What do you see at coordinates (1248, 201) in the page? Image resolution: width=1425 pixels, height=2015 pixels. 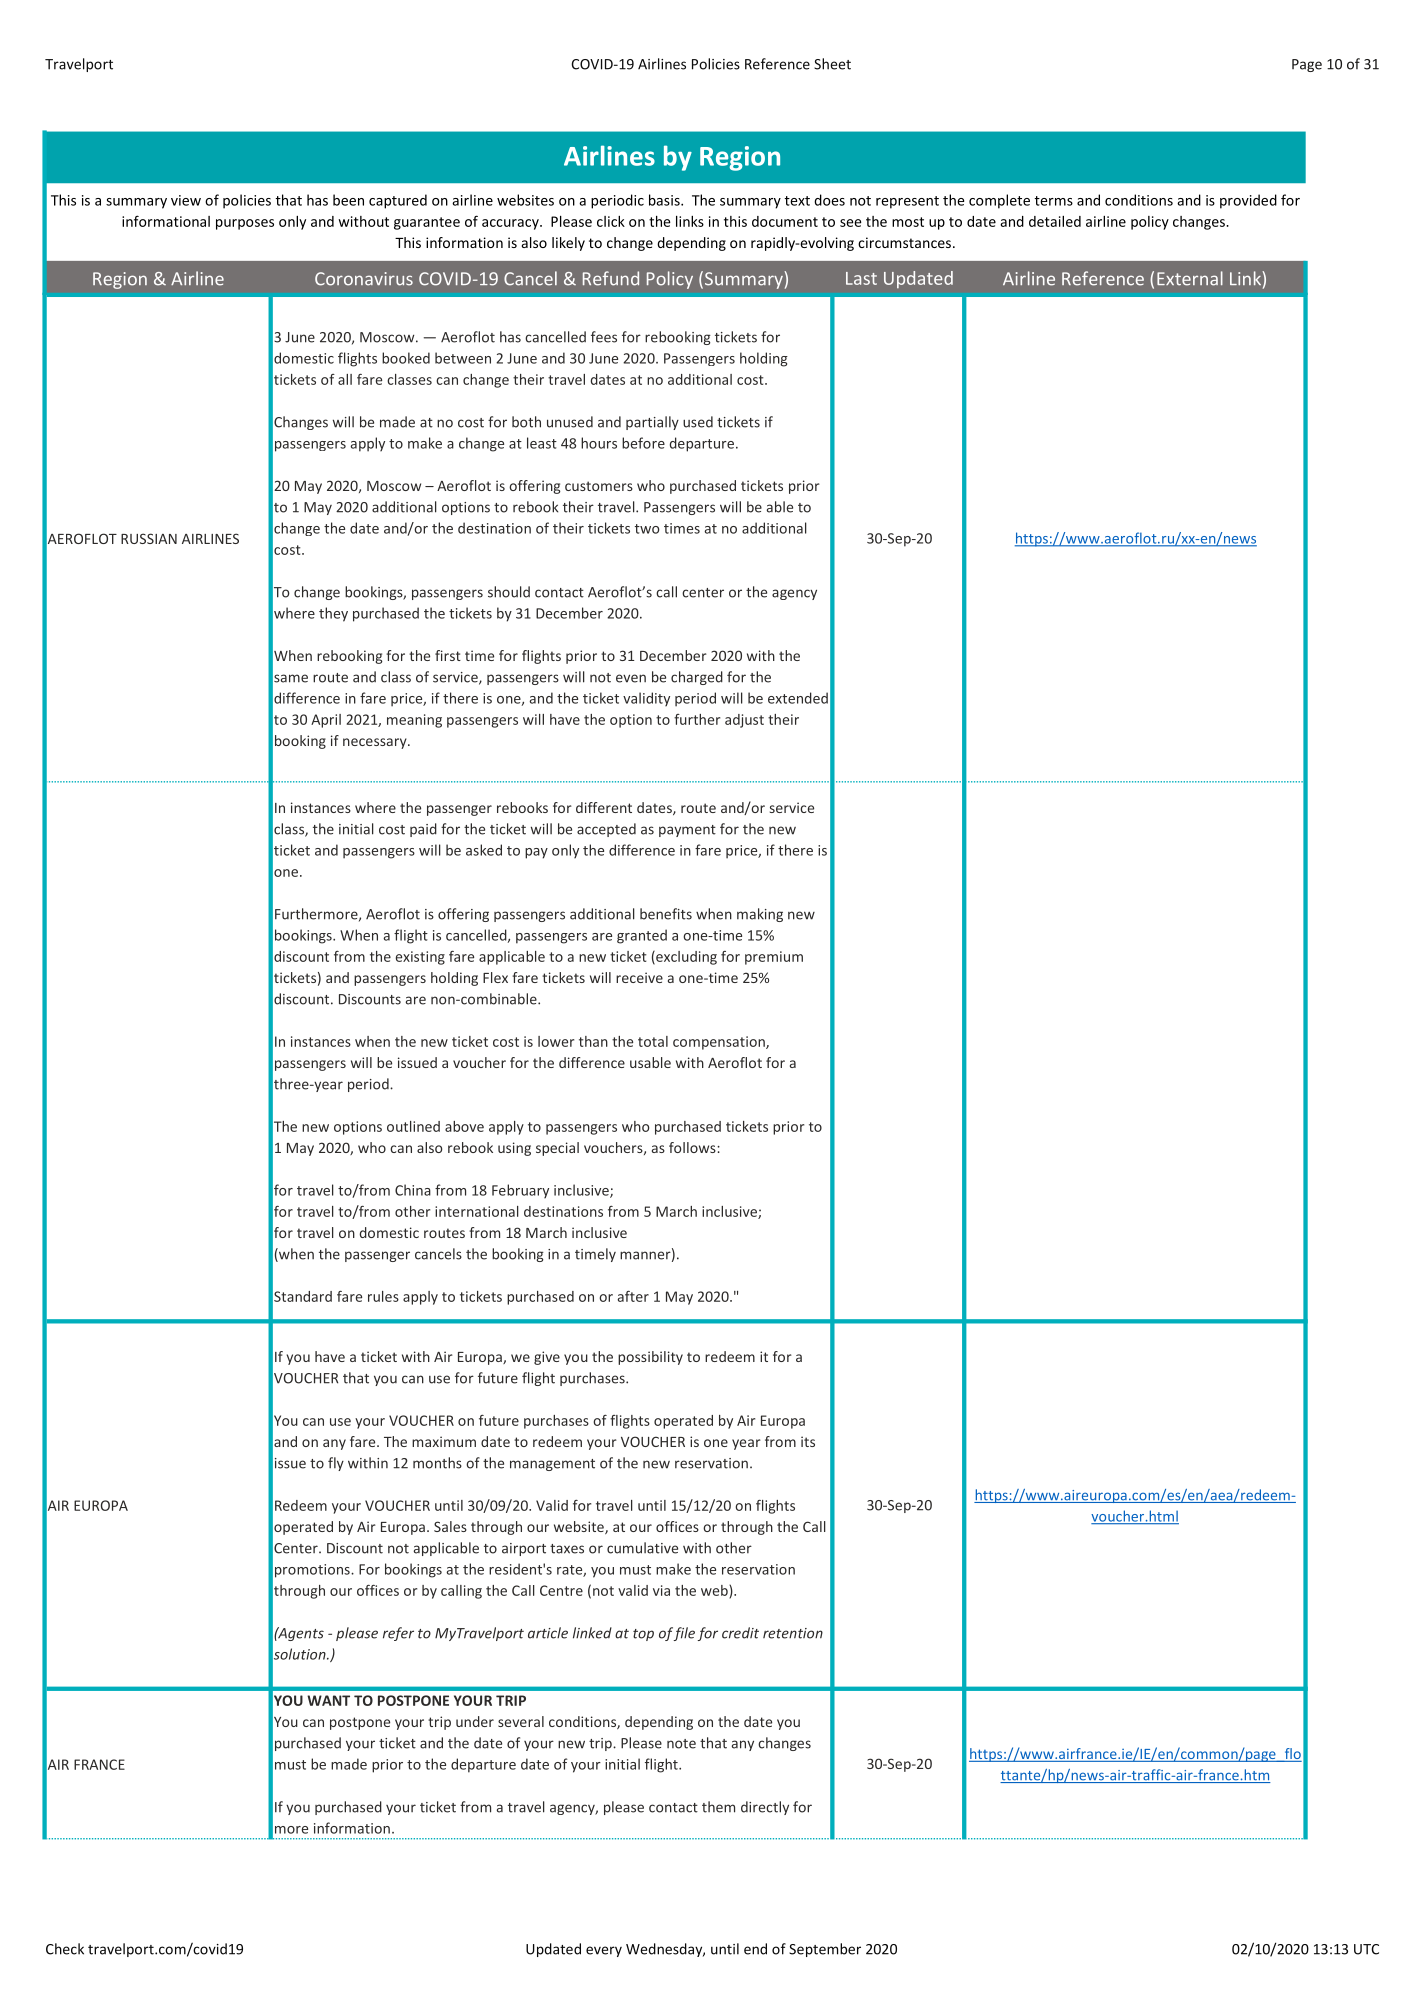 I see `provided` at bounding box center [1248, 201].
